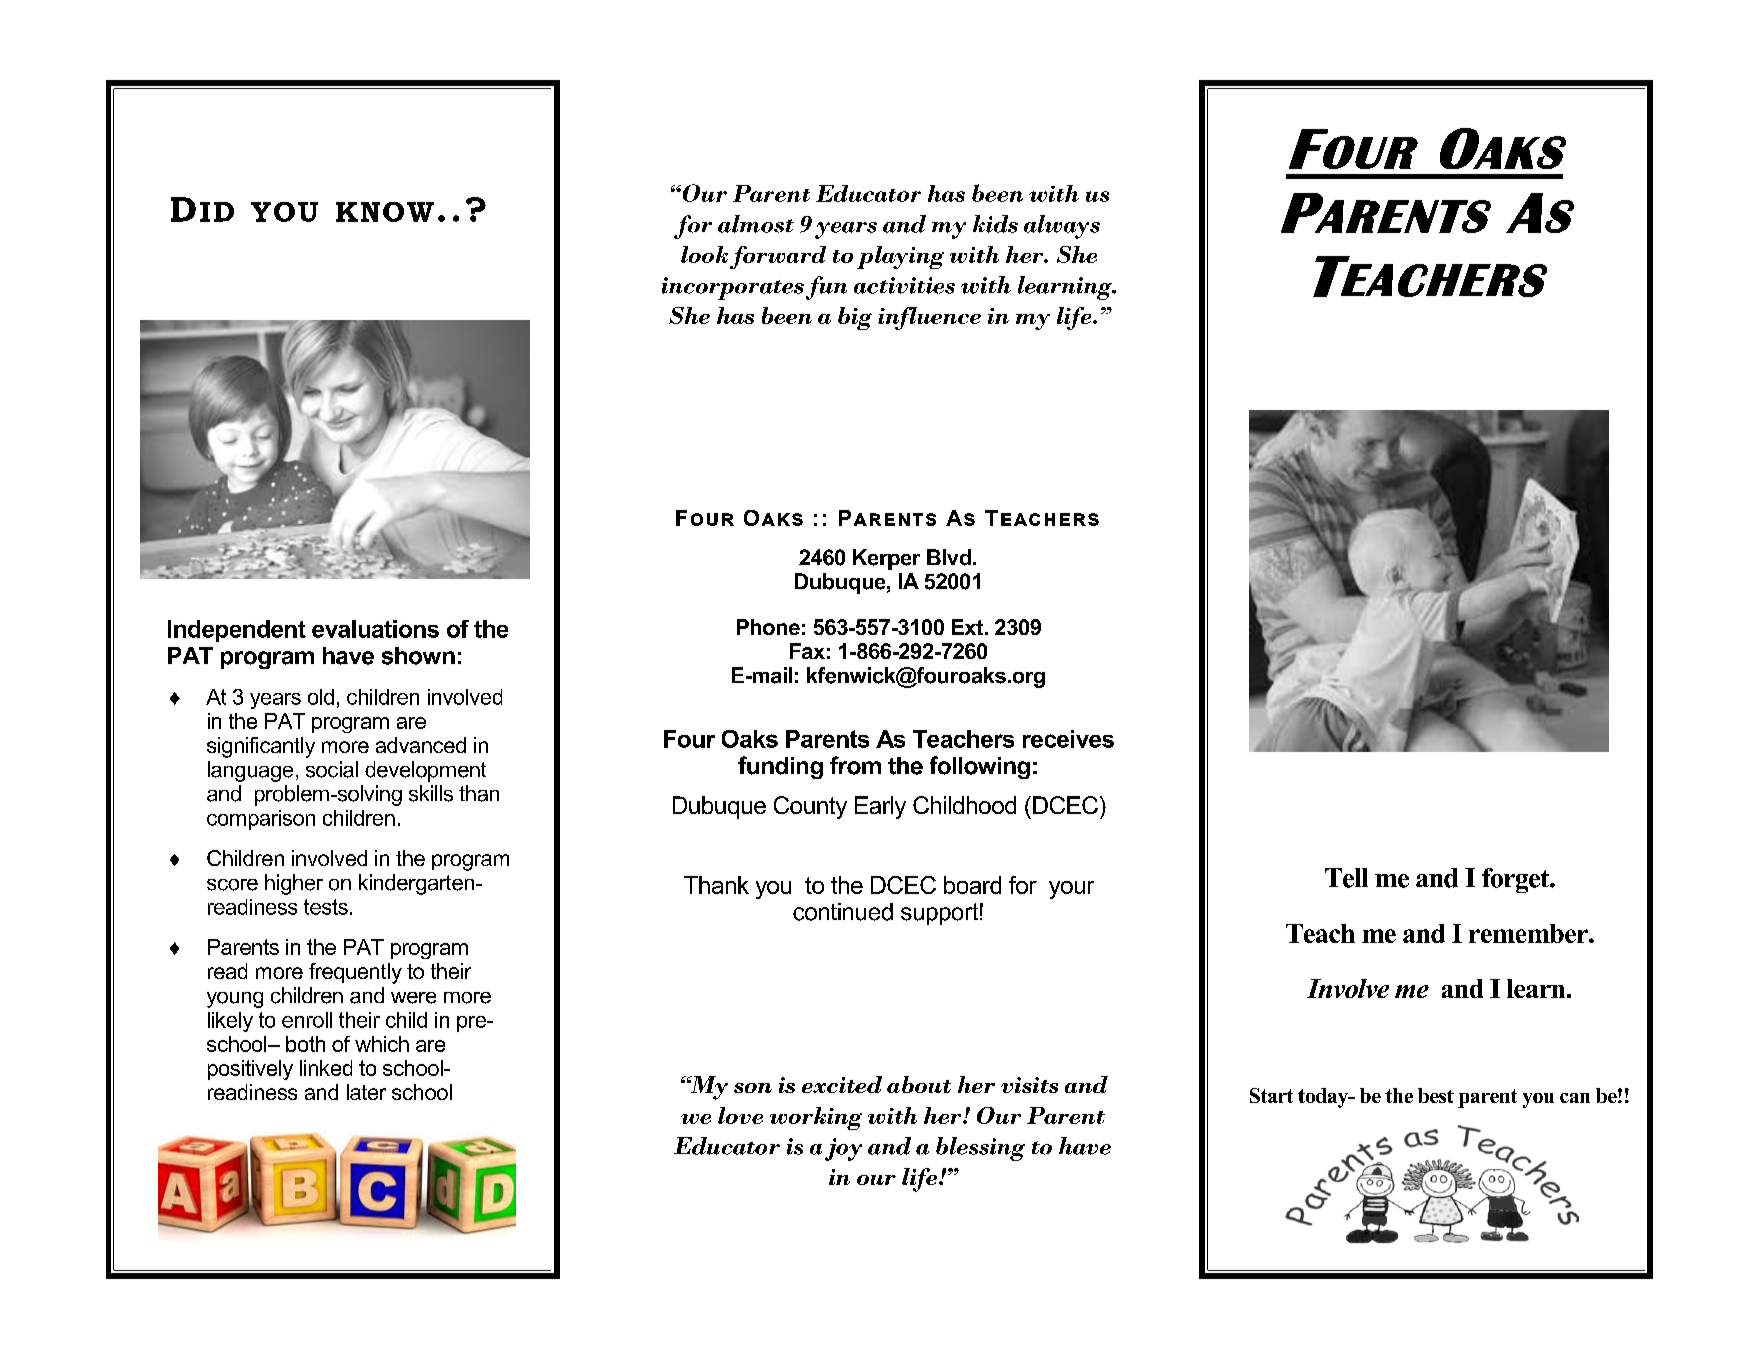 This document has width=1759, height=1359. Describe the element at coordinates (1346, 878) in the document. I see `Tell` at that location.
